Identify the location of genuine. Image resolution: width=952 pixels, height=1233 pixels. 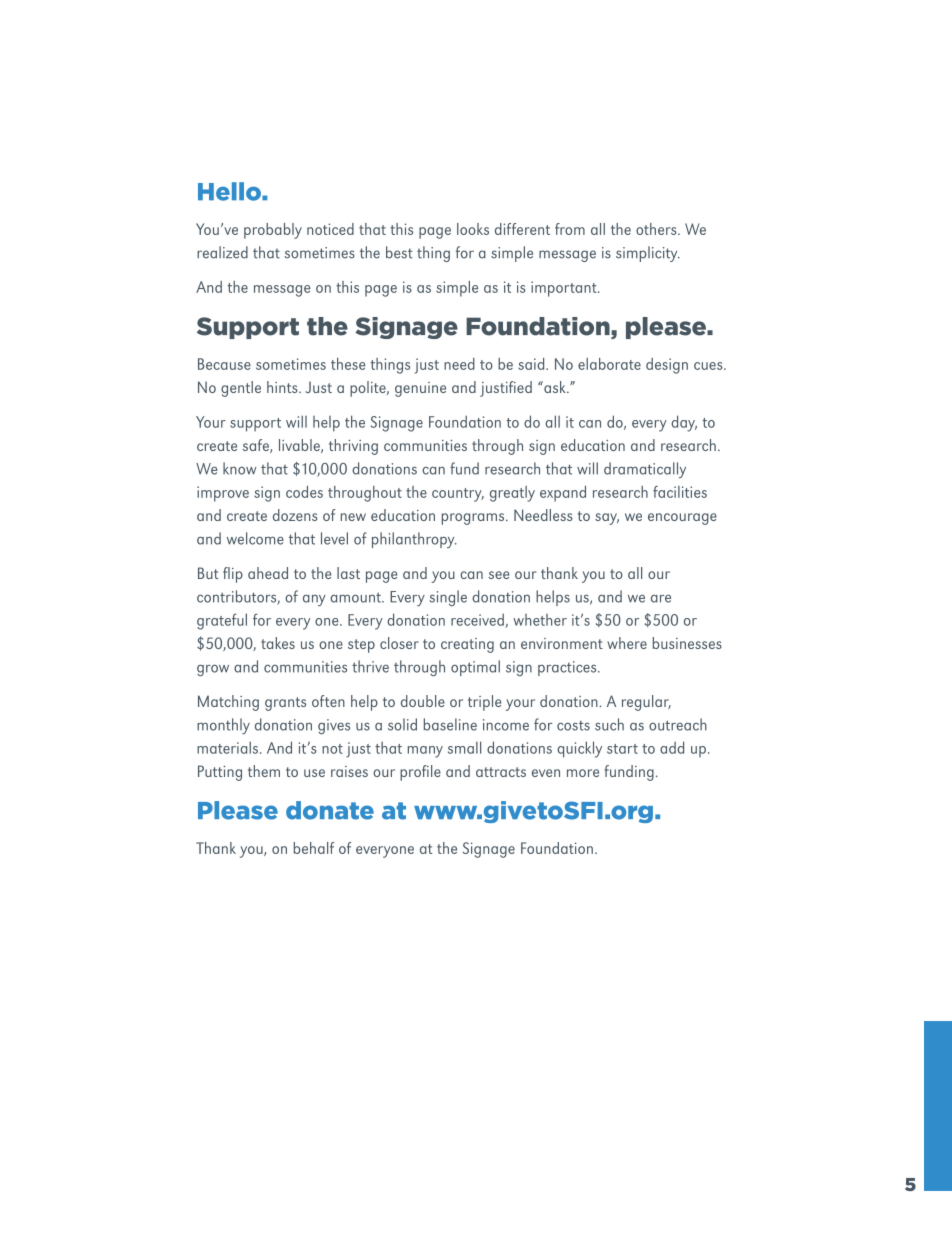
(420, 389).
